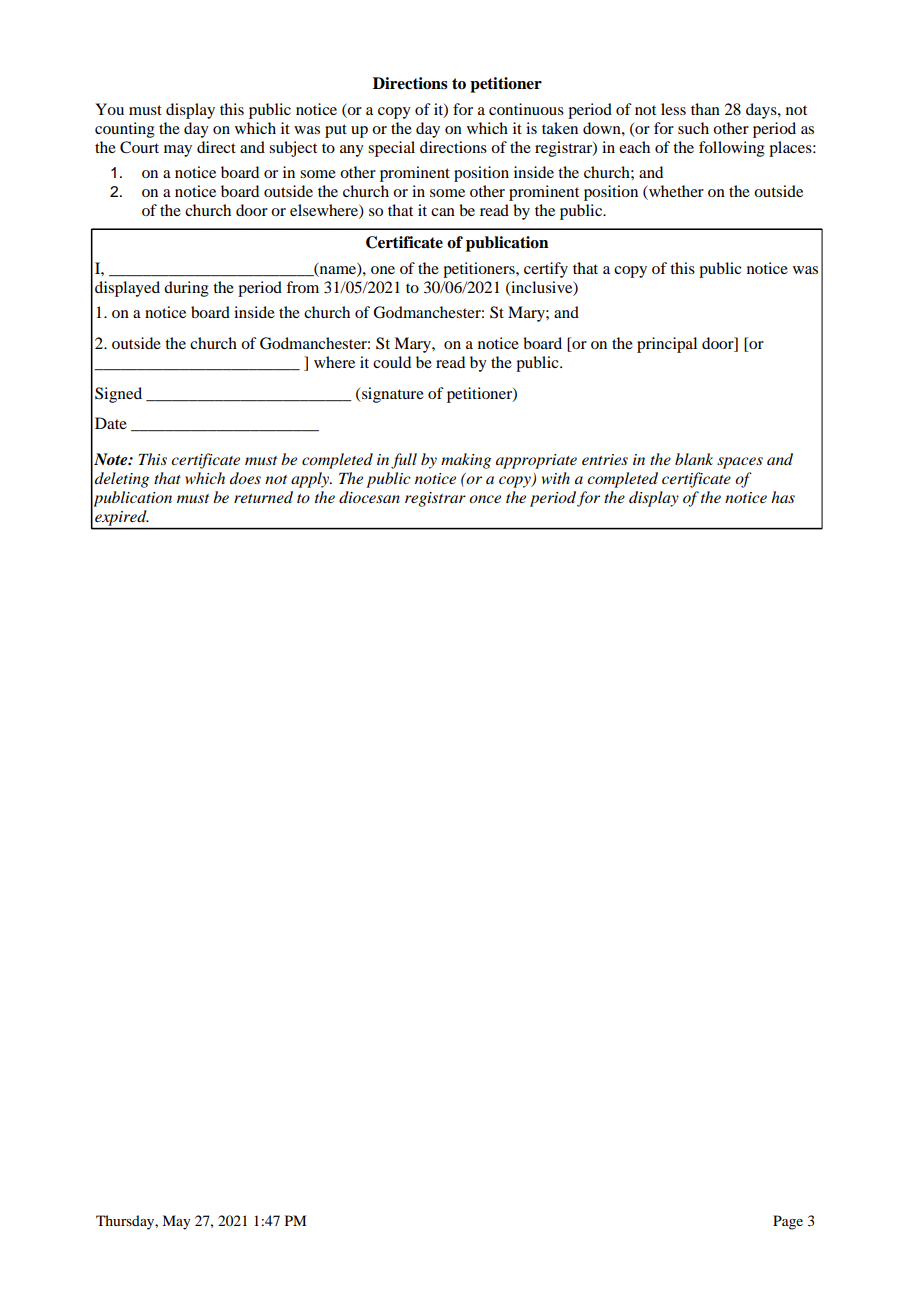  What do you see at coordinates (783, 497) in the document?
I see `has` at bounding box center [783, 497].
